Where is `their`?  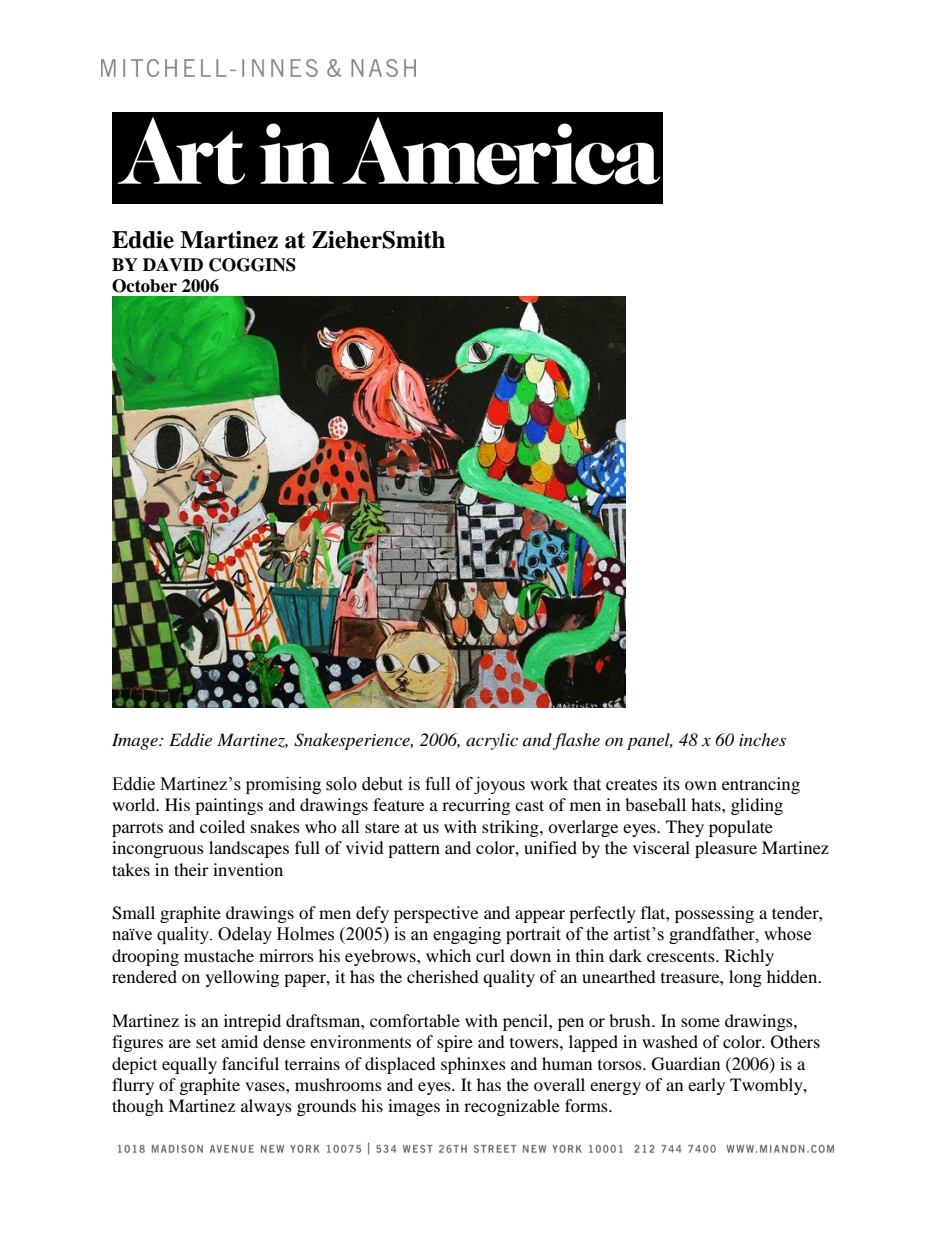 their is located at coordinates (191, 869).
